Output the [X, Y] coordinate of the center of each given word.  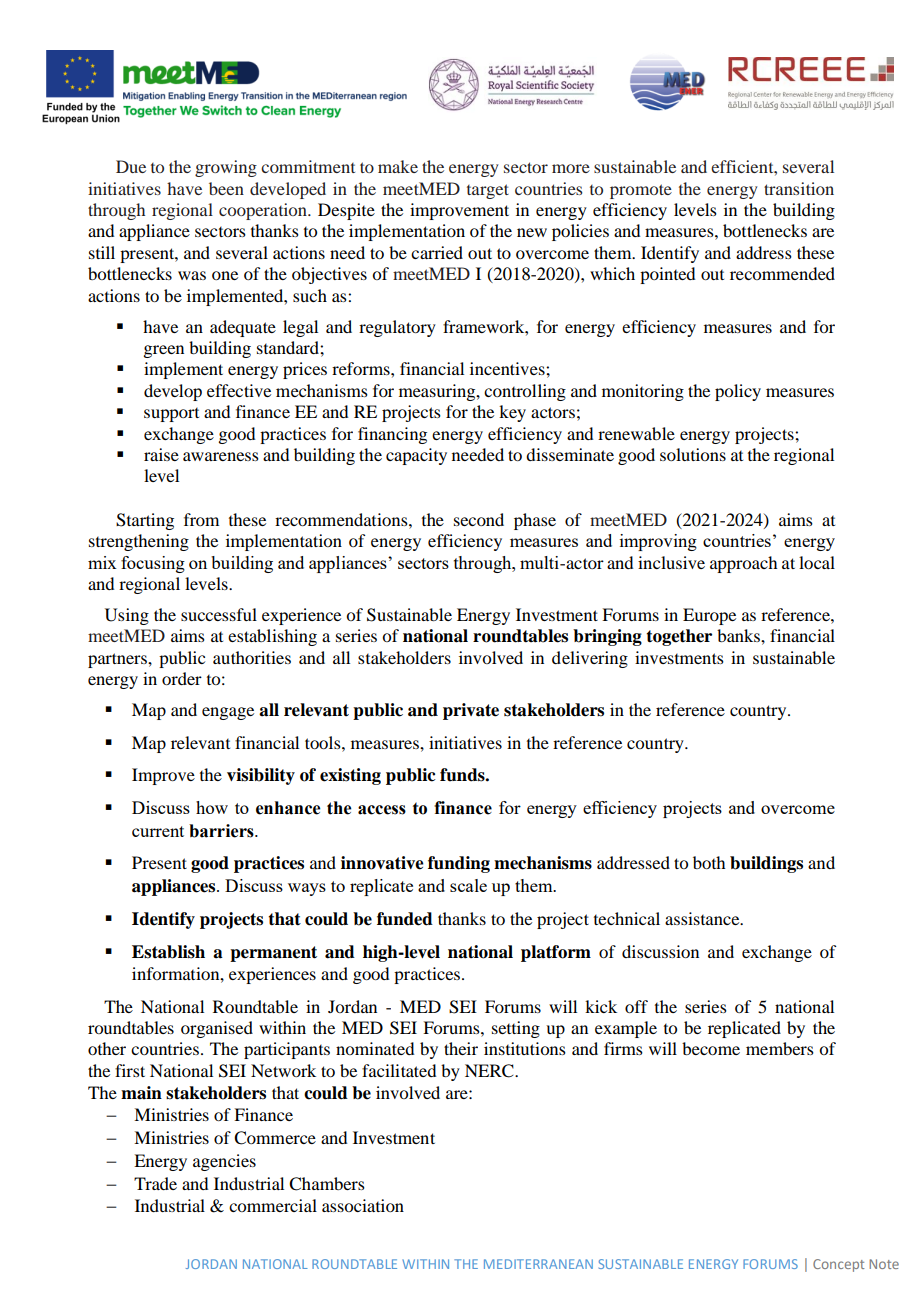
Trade [155, 1183]
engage [228, 713]
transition [799, 188]
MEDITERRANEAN [538, 1264]
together [679, 637]
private [471, 711]
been [226, 188]
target [488, 191]
